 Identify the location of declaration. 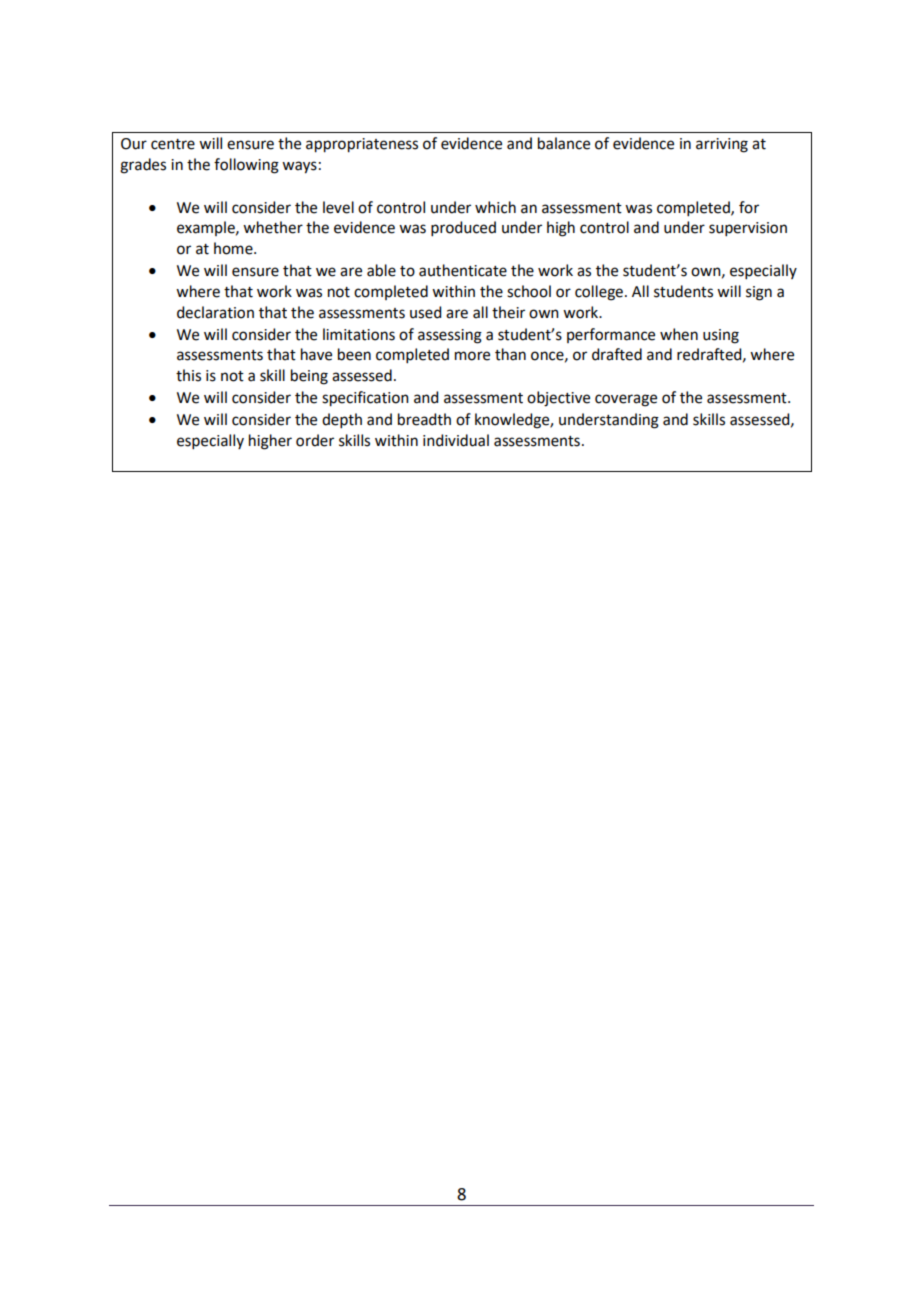
(215, 312).
